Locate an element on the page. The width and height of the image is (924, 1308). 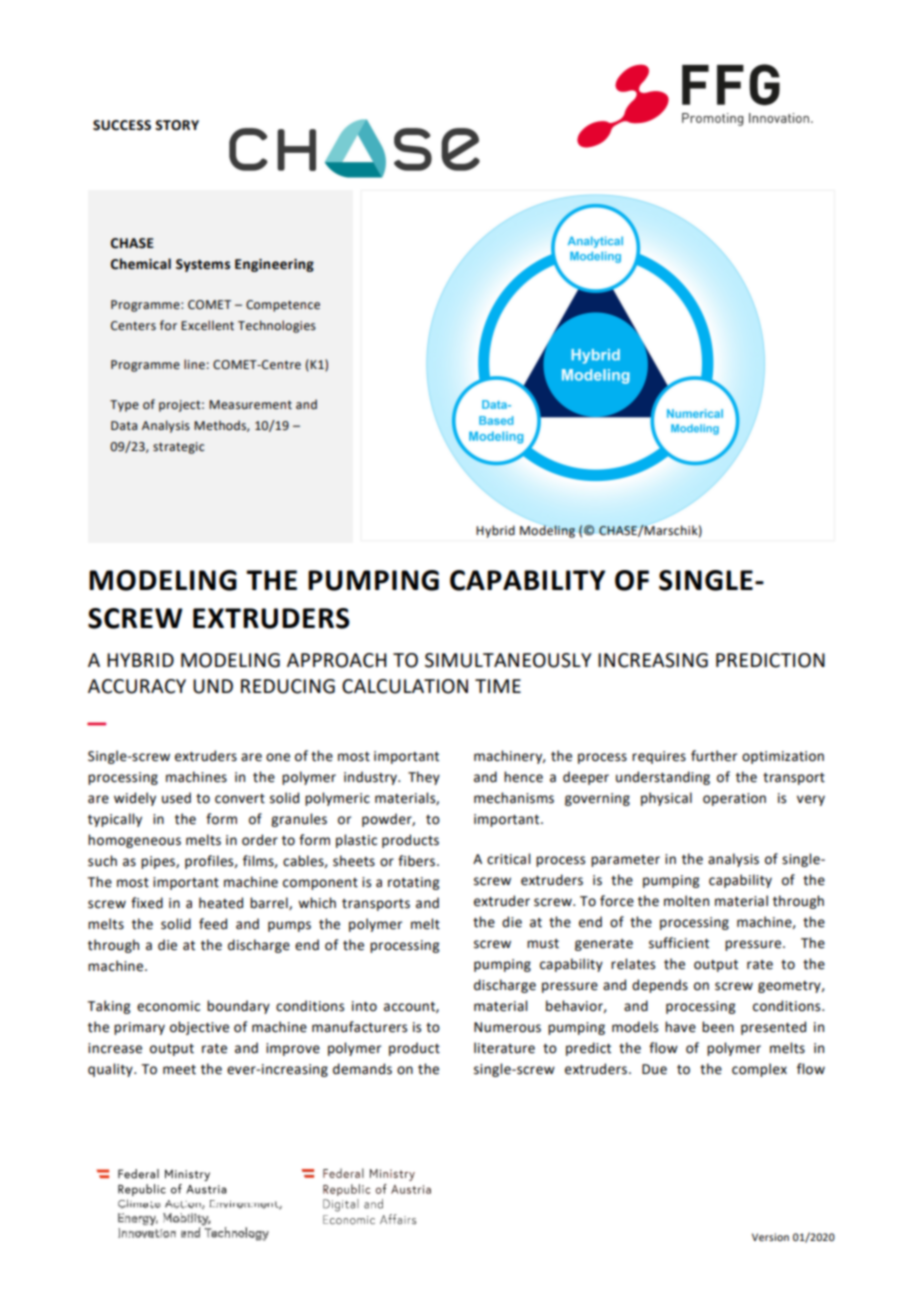
sufficient is located at coordinates (679, 943).
